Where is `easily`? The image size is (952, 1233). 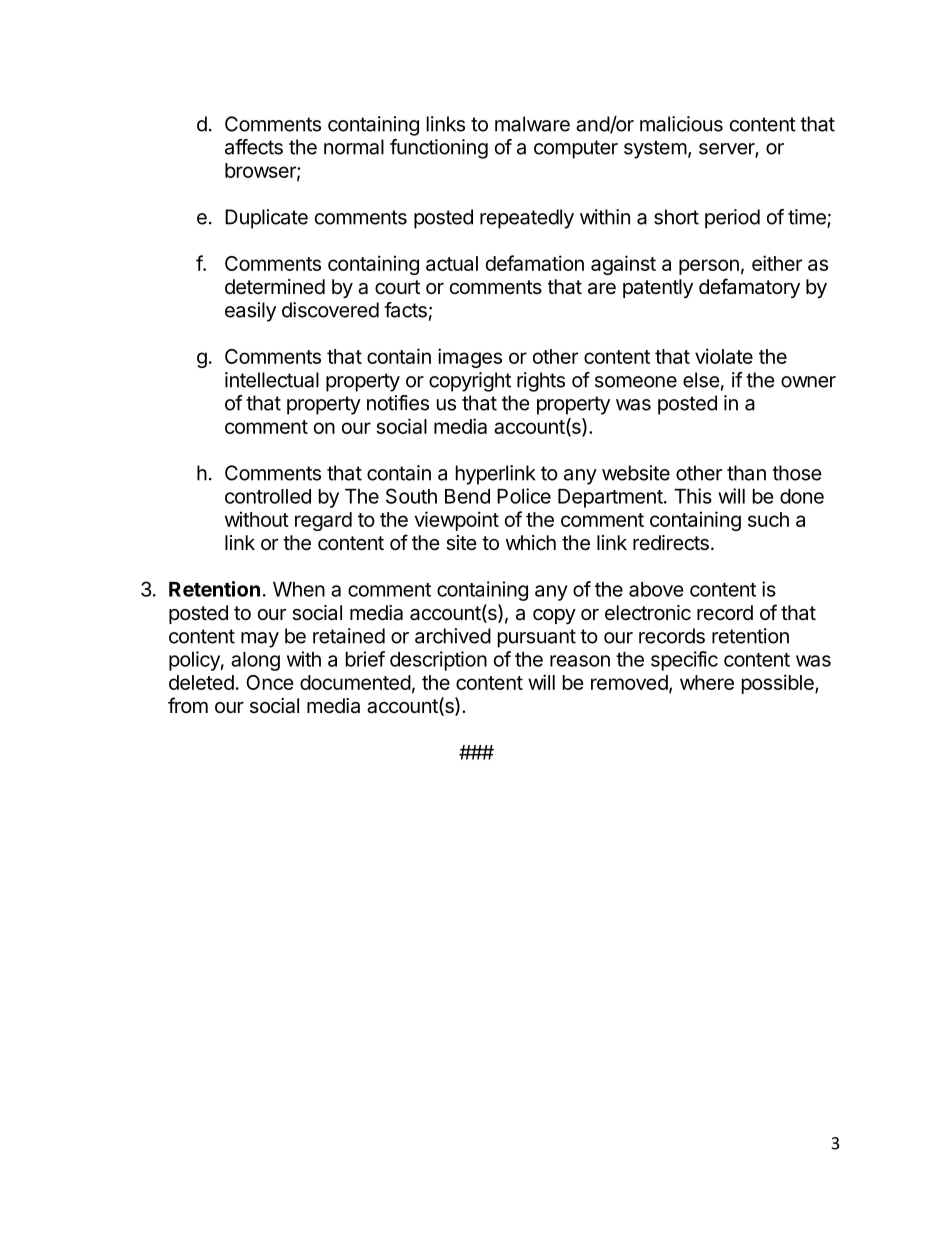
easily is located at coordinates (250, 312).
